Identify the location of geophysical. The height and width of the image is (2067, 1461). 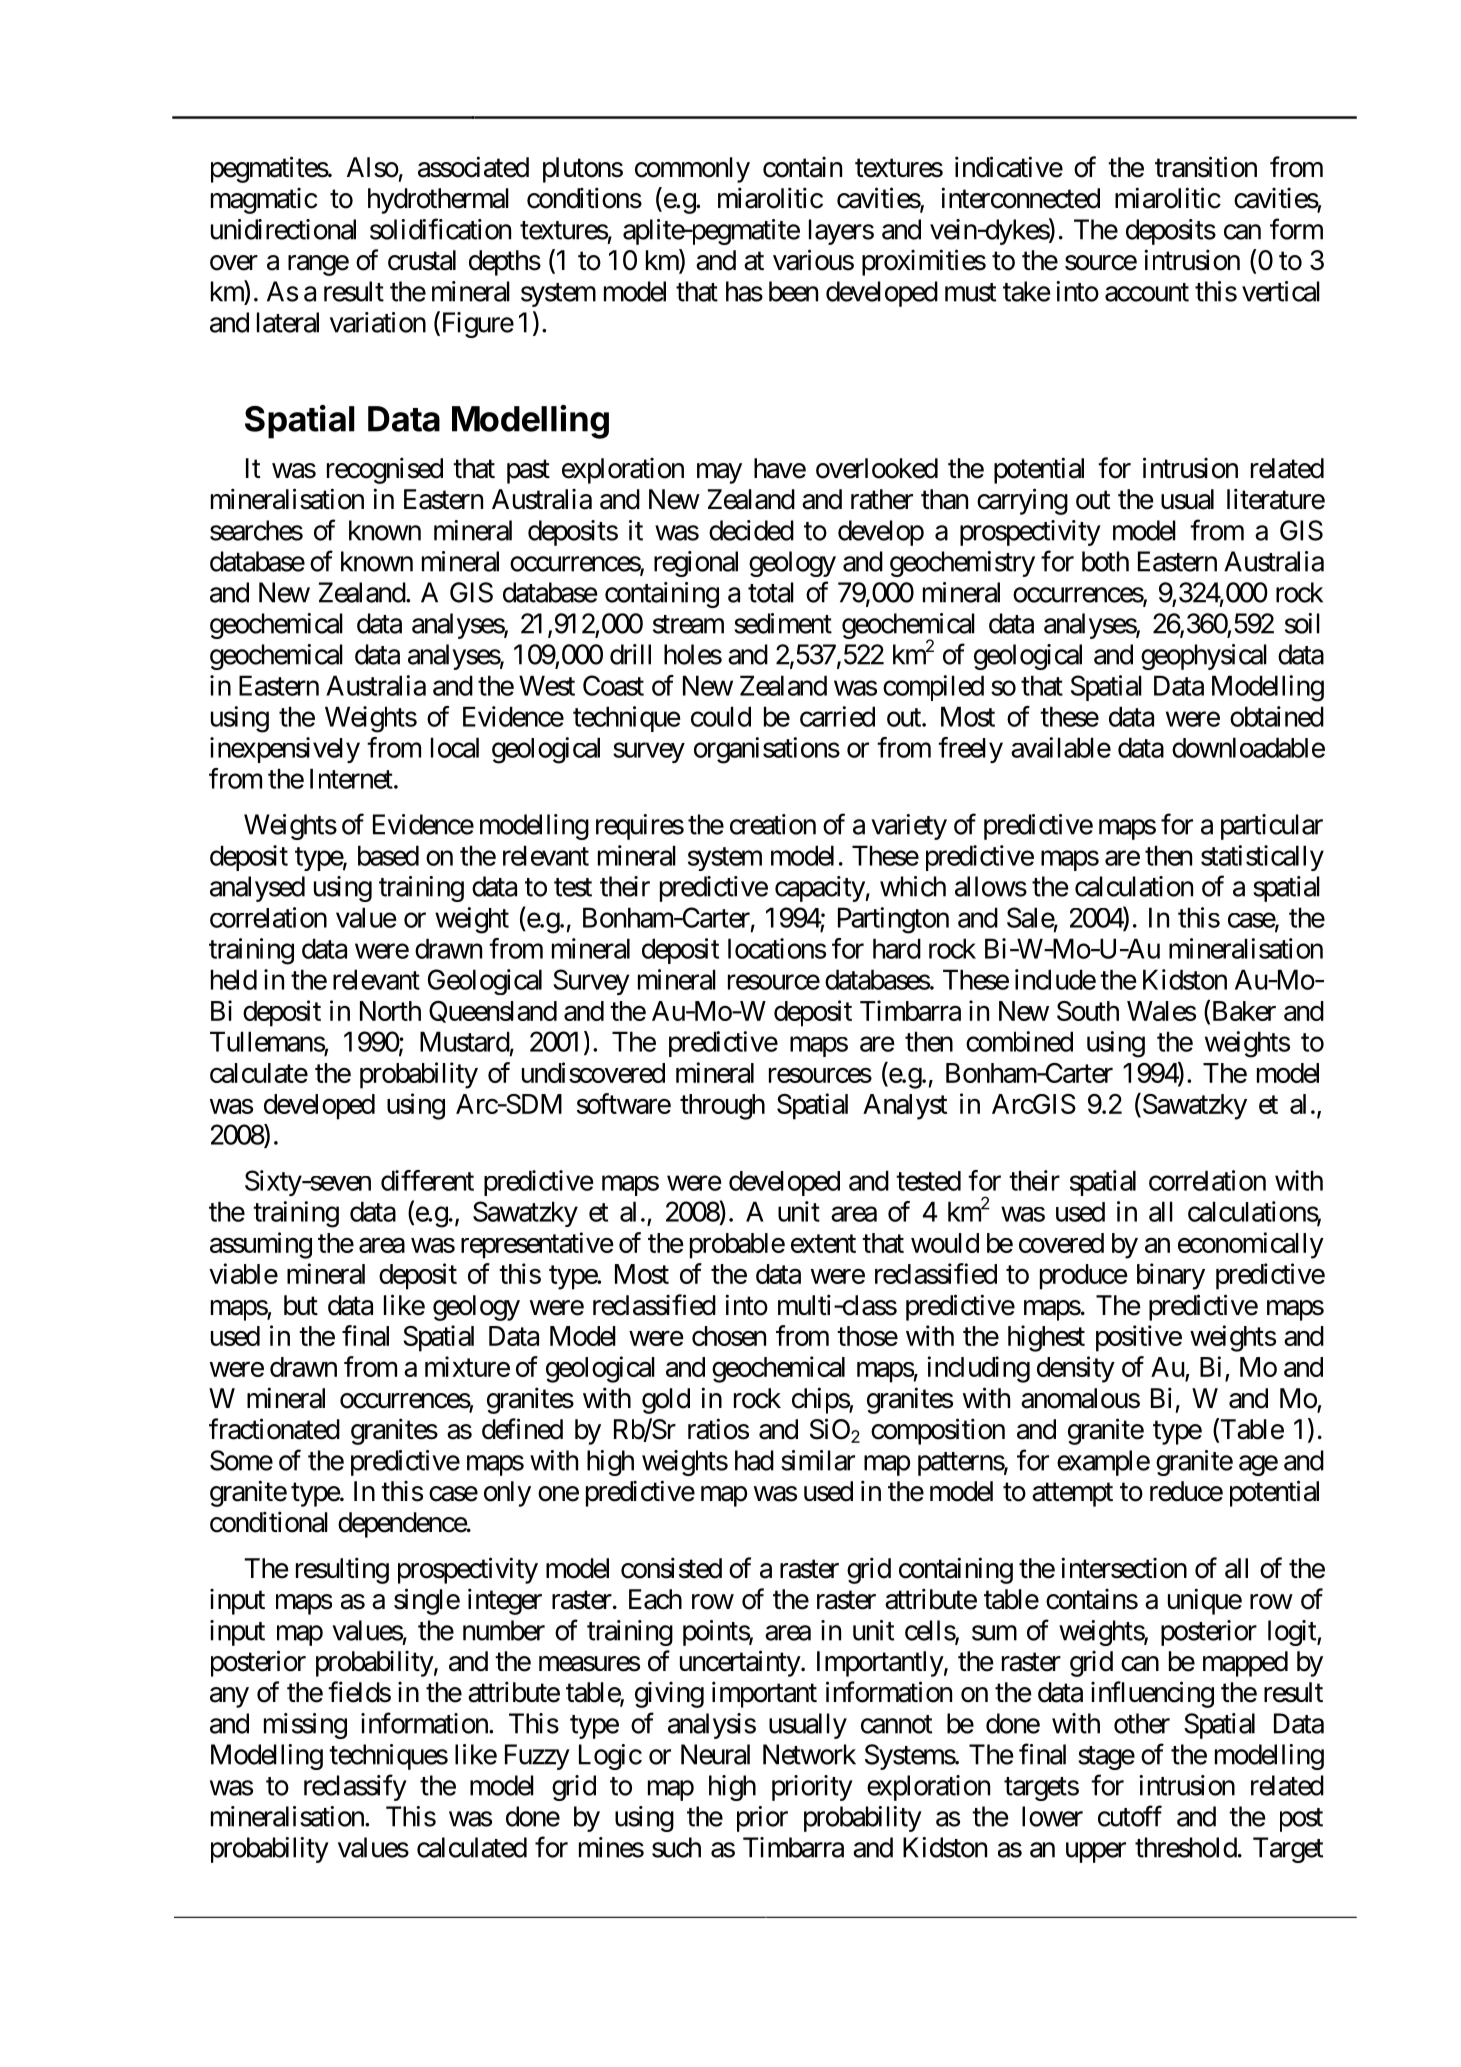
(1204, 657).
